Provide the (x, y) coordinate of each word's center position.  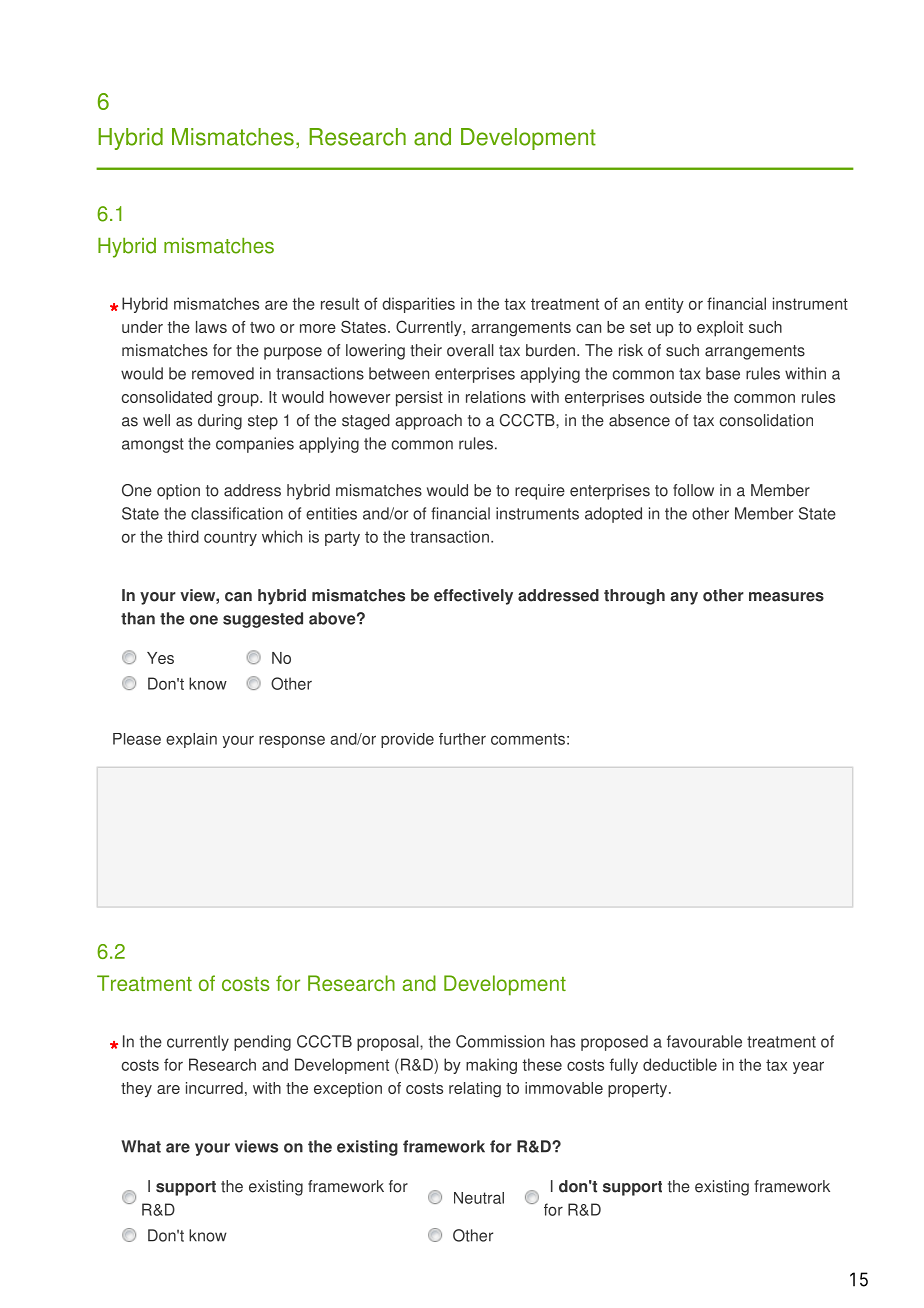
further (462, 739)
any (684, 598)
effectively (473, 597)
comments (528, 739)
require (540, 492)
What (141, 1146)
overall (470, 350)
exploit (720, 329)
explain (191, 740)
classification (237, 513)
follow (693, 490)
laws (211, 327)
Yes (160, 658)
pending (262, 1043)
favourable (704, 1041)
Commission (500, 1041)
